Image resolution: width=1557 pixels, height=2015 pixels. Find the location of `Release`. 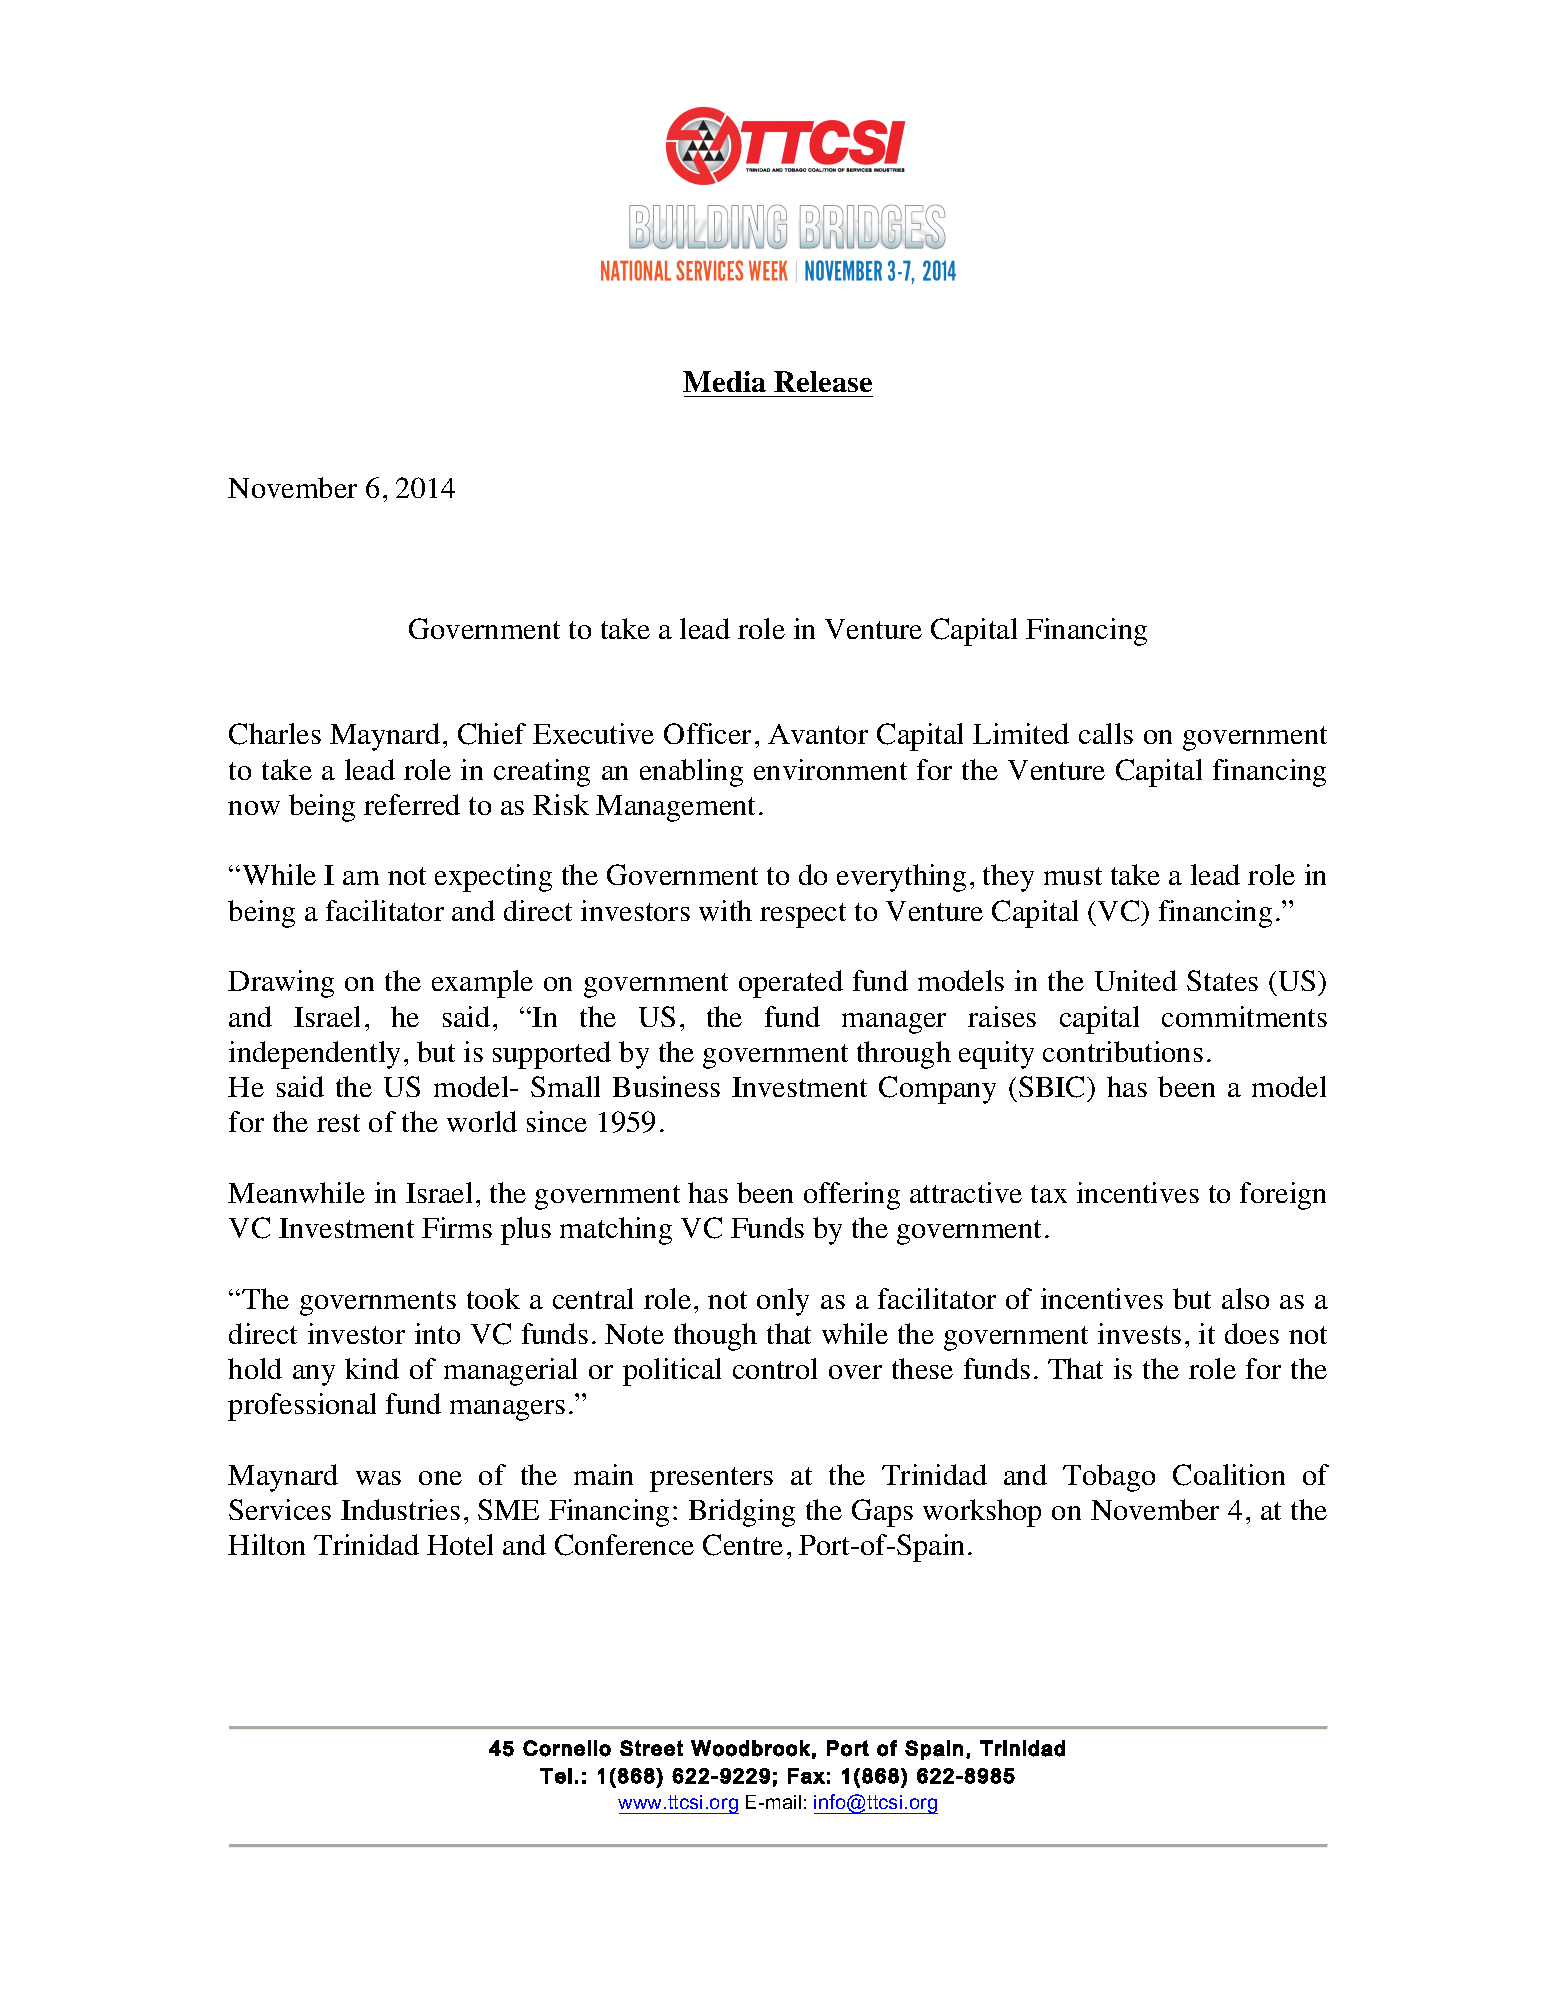

Release is located at coordinates (823, 381).
